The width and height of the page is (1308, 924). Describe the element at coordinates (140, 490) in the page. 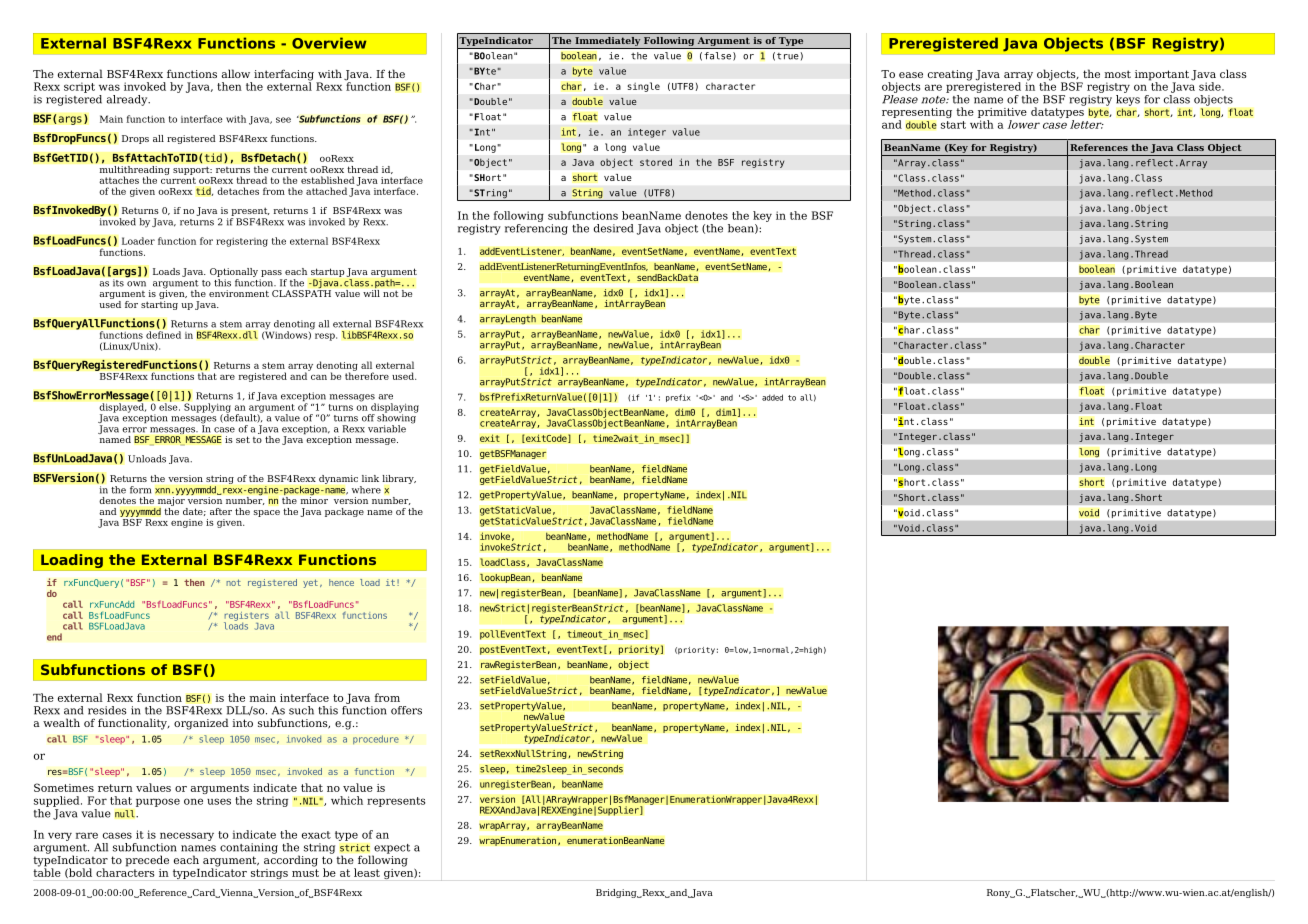

I see `form` at that location.
